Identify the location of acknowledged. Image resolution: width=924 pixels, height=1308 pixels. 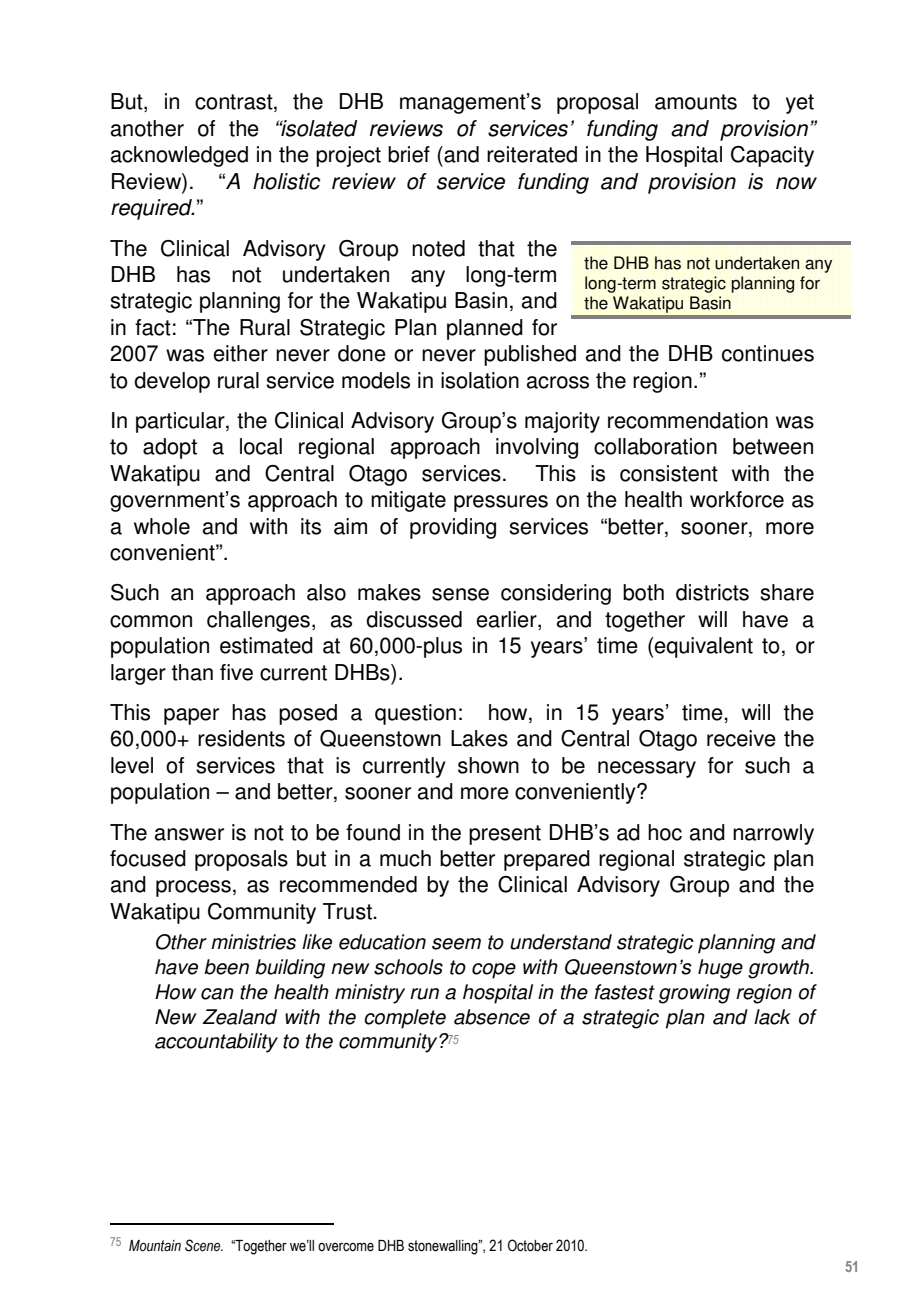
(179, 156).
